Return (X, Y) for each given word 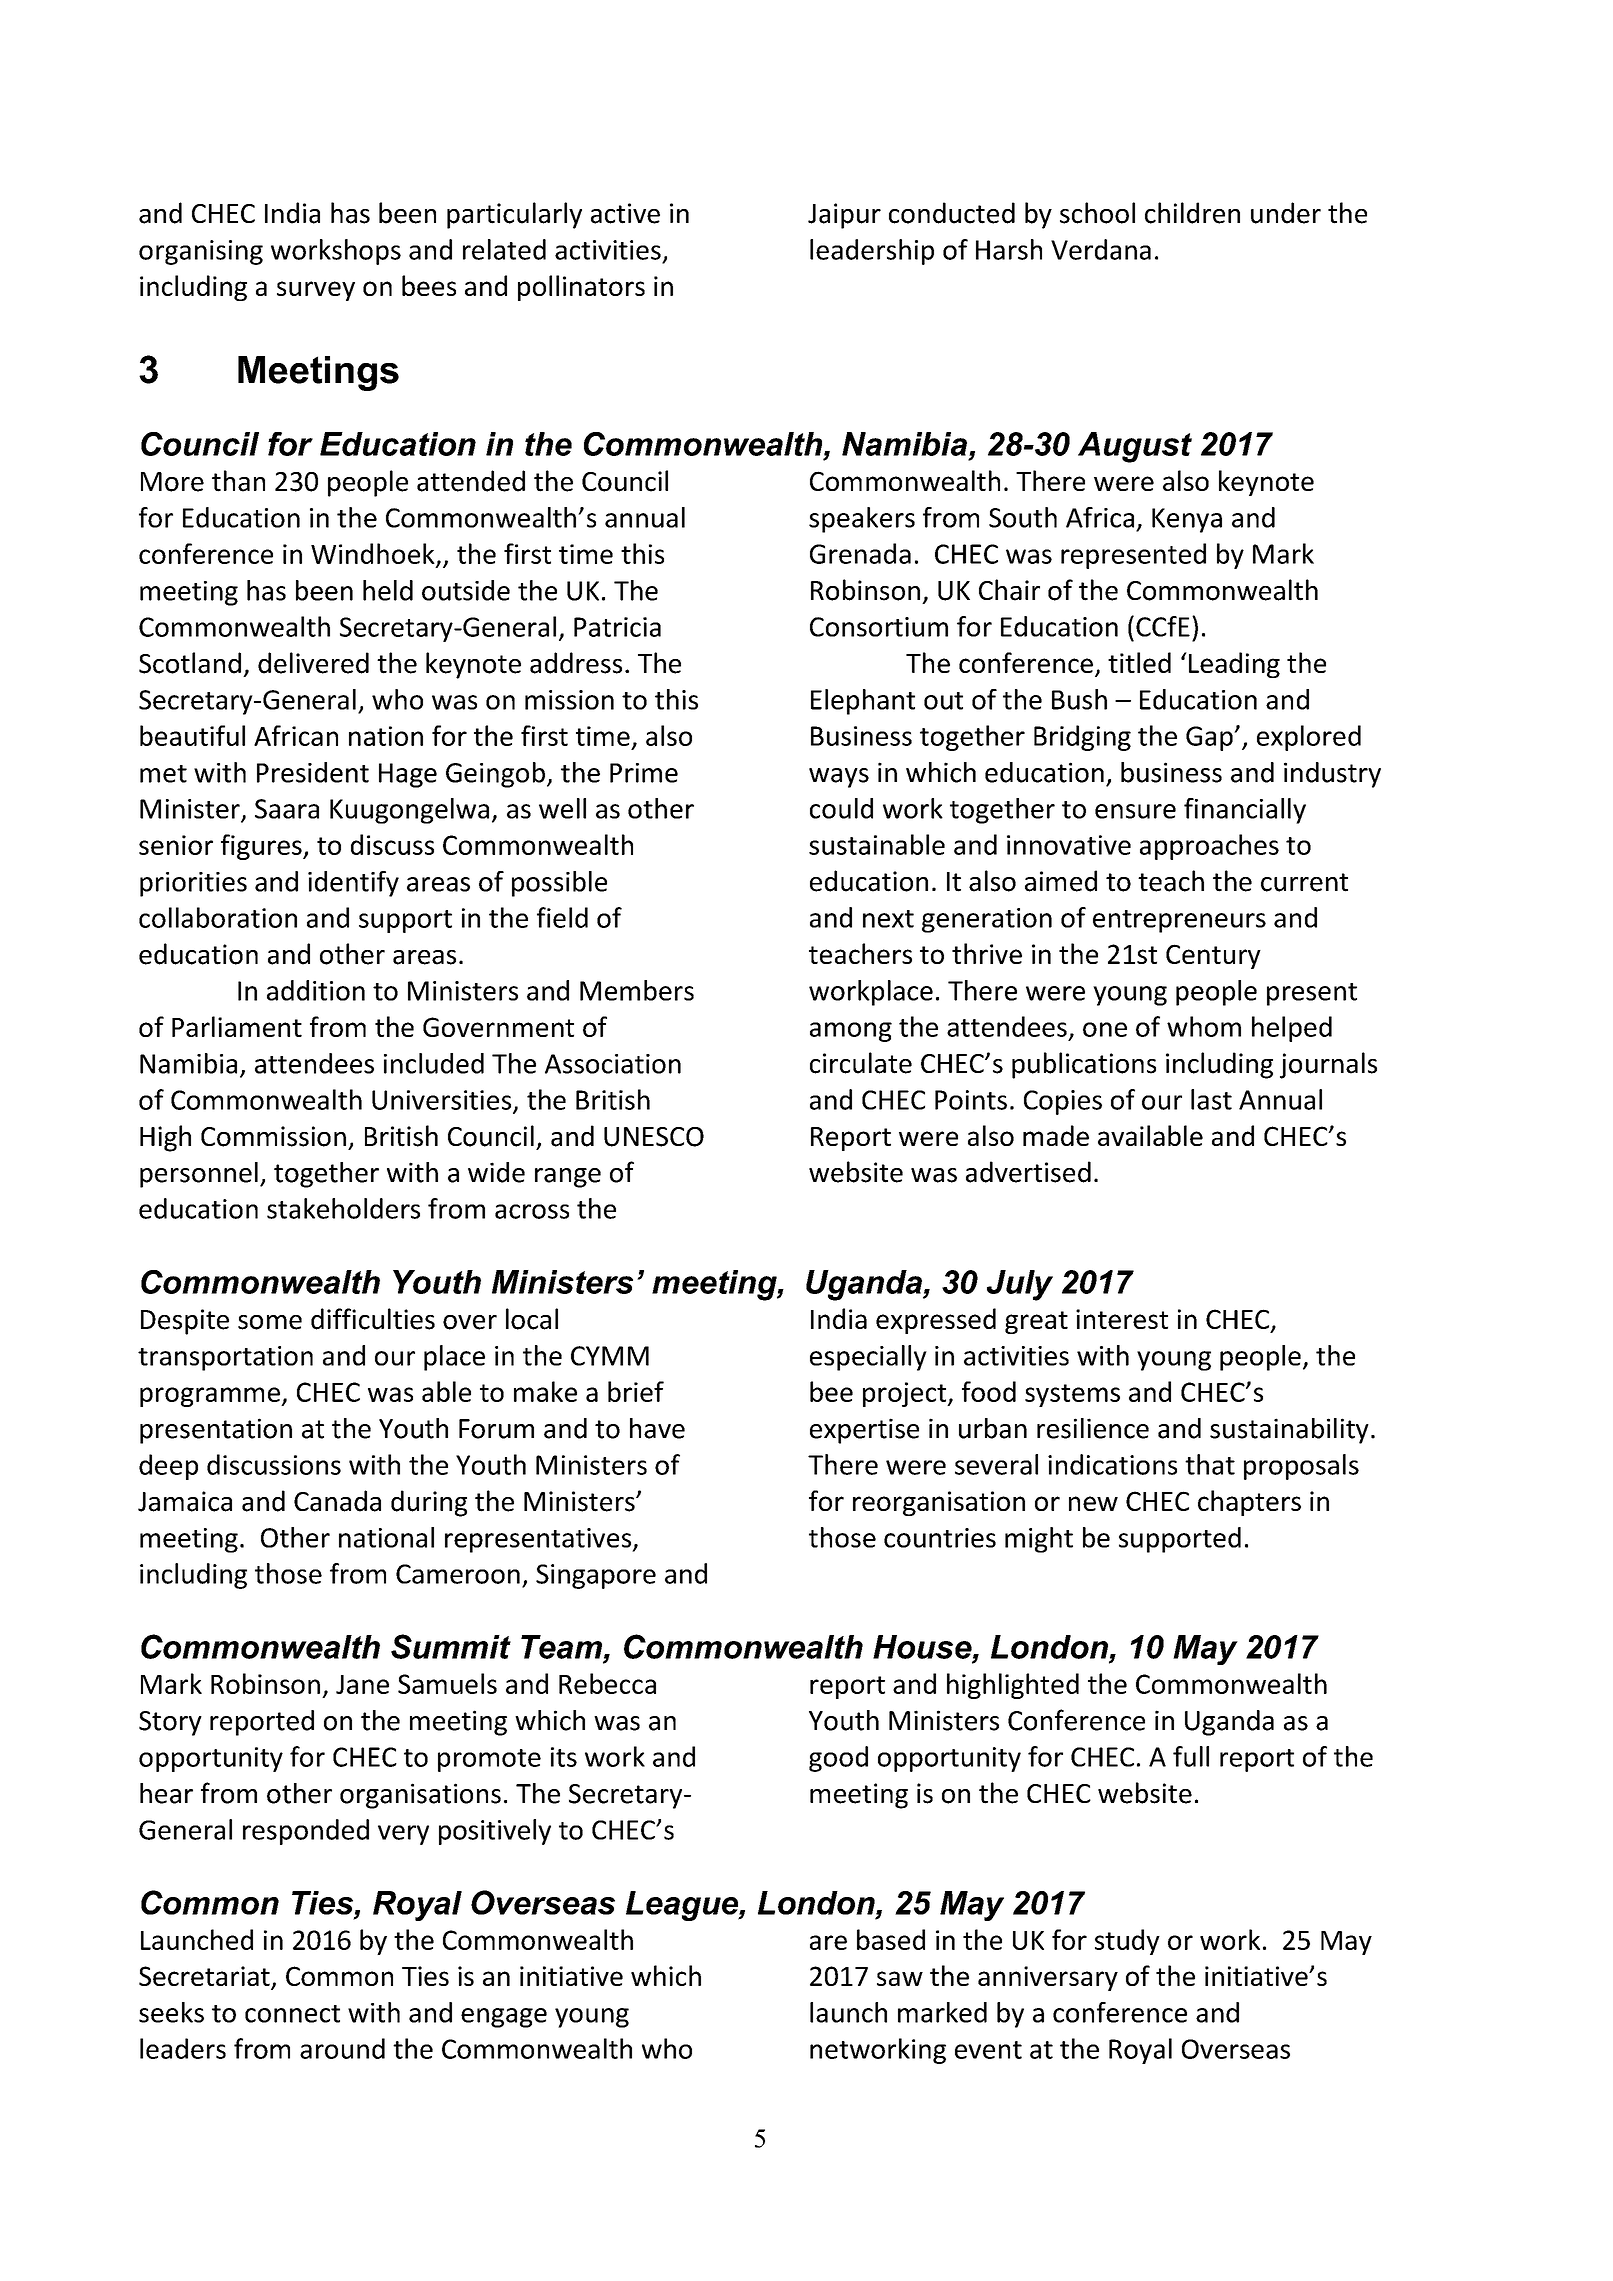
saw (900, 1978)
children (1192, 213)
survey (316, 291)
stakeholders (343, 1208)
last (1211, 1099)
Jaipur (844, 216)
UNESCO (654, 1137)
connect (292, 2014)
